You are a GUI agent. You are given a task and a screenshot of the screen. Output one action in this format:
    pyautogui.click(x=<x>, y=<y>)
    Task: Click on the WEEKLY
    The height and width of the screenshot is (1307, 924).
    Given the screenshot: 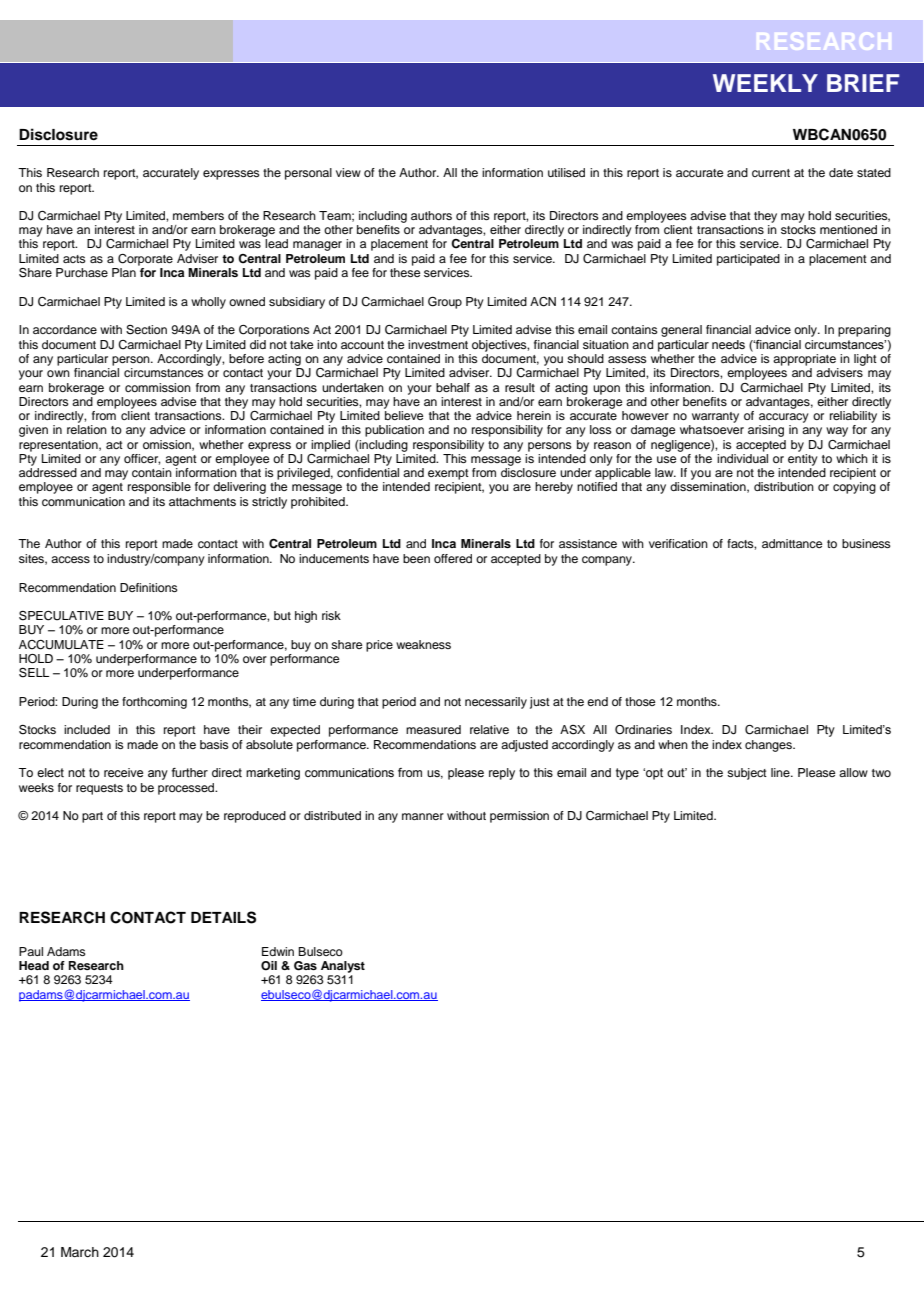 What is the action you would take?
    pyautogui.click(x=765, y=83)
